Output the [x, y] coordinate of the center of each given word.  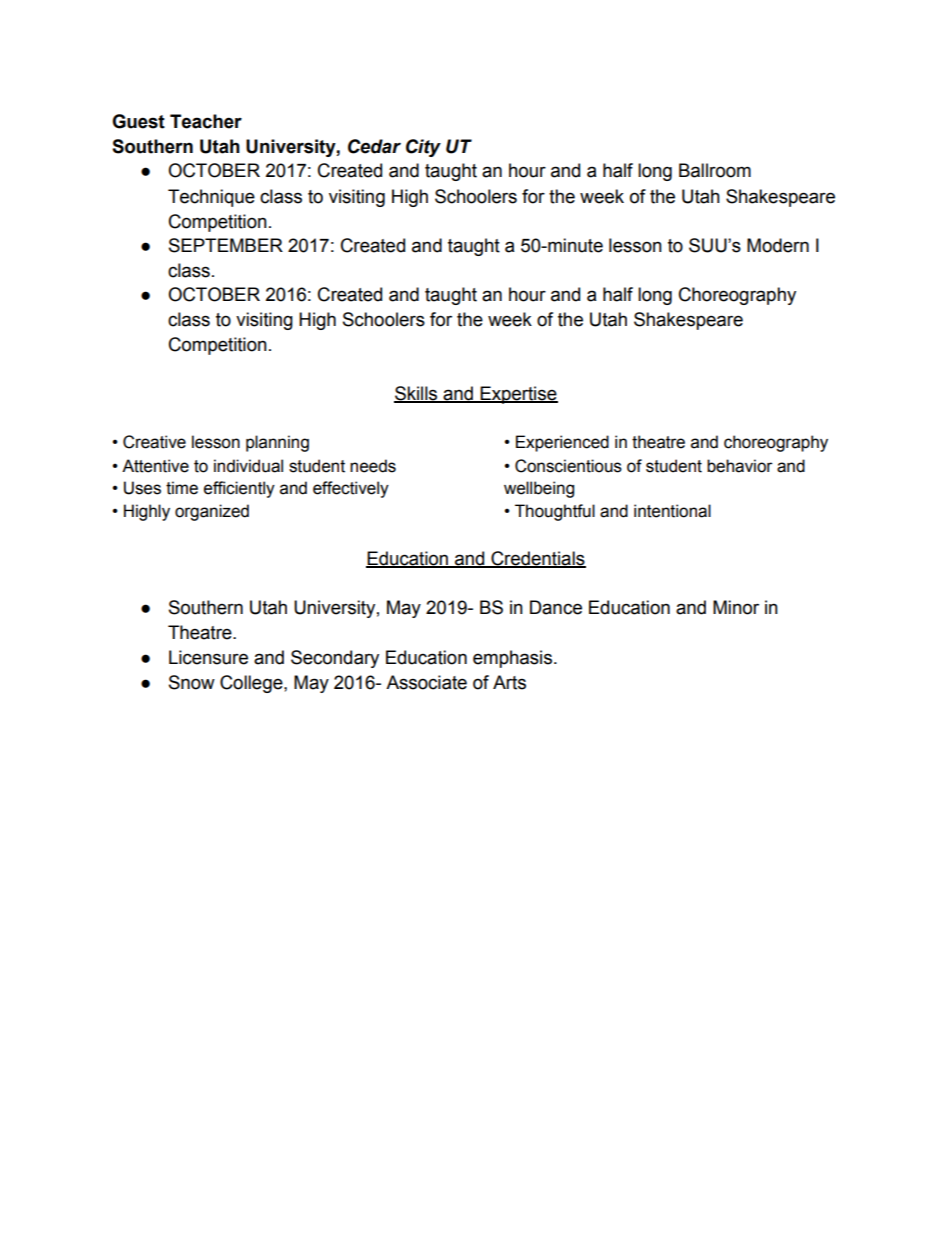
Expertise [518, 395]
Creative [154, 442]
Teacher [206, 121]
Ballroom [715, 170]
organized [212, 512]
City [423, 148]
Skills [417, 394]
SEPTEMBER [226, 245]
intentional [672, 511]
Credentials [537, 559]
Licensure [208, 657]
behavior [740, 466]
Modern [778, 245]
